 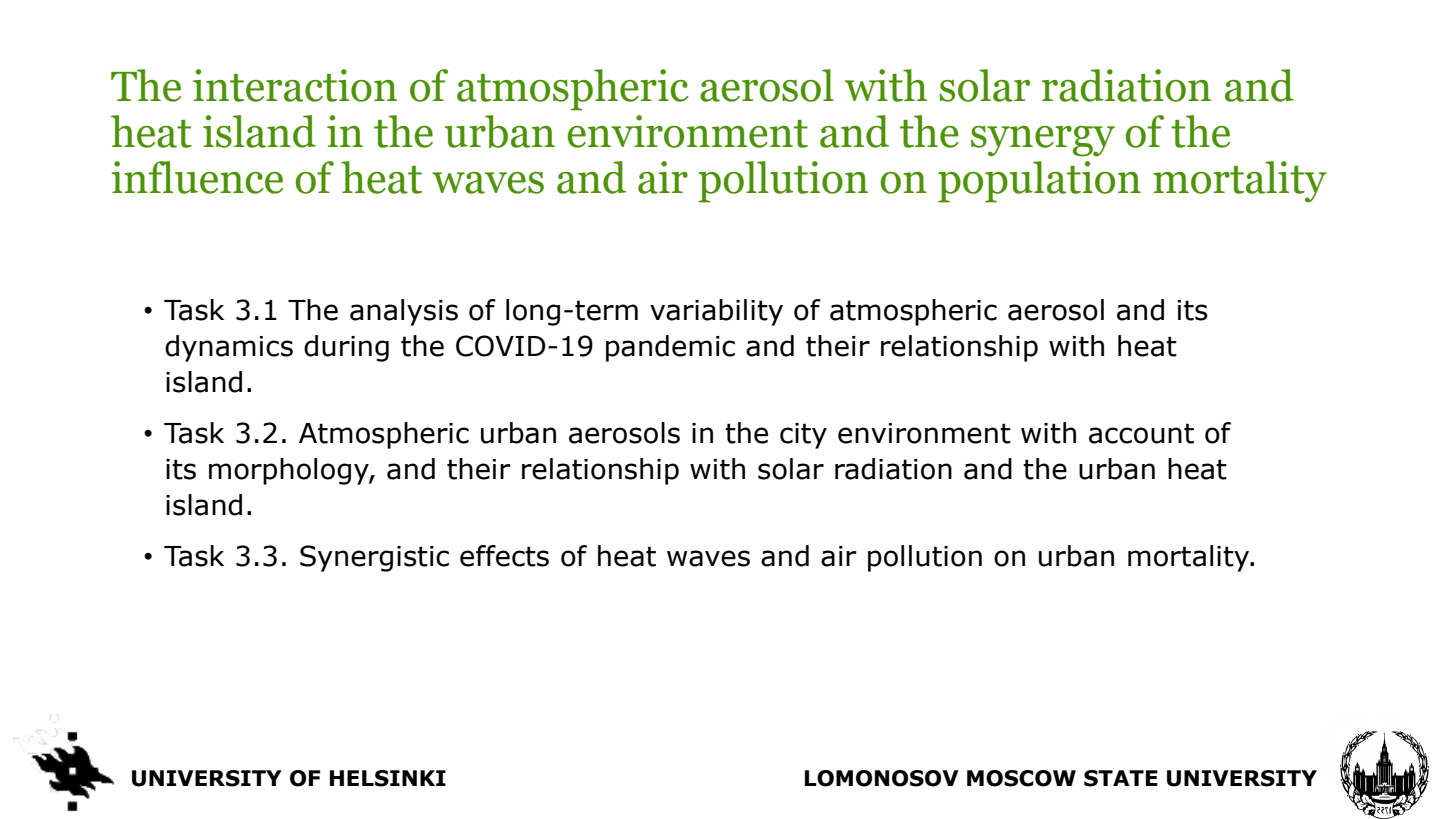 What do you see at coordinates (504, 556) in the document?
I see `effects` at bounding box center [504, 556].
